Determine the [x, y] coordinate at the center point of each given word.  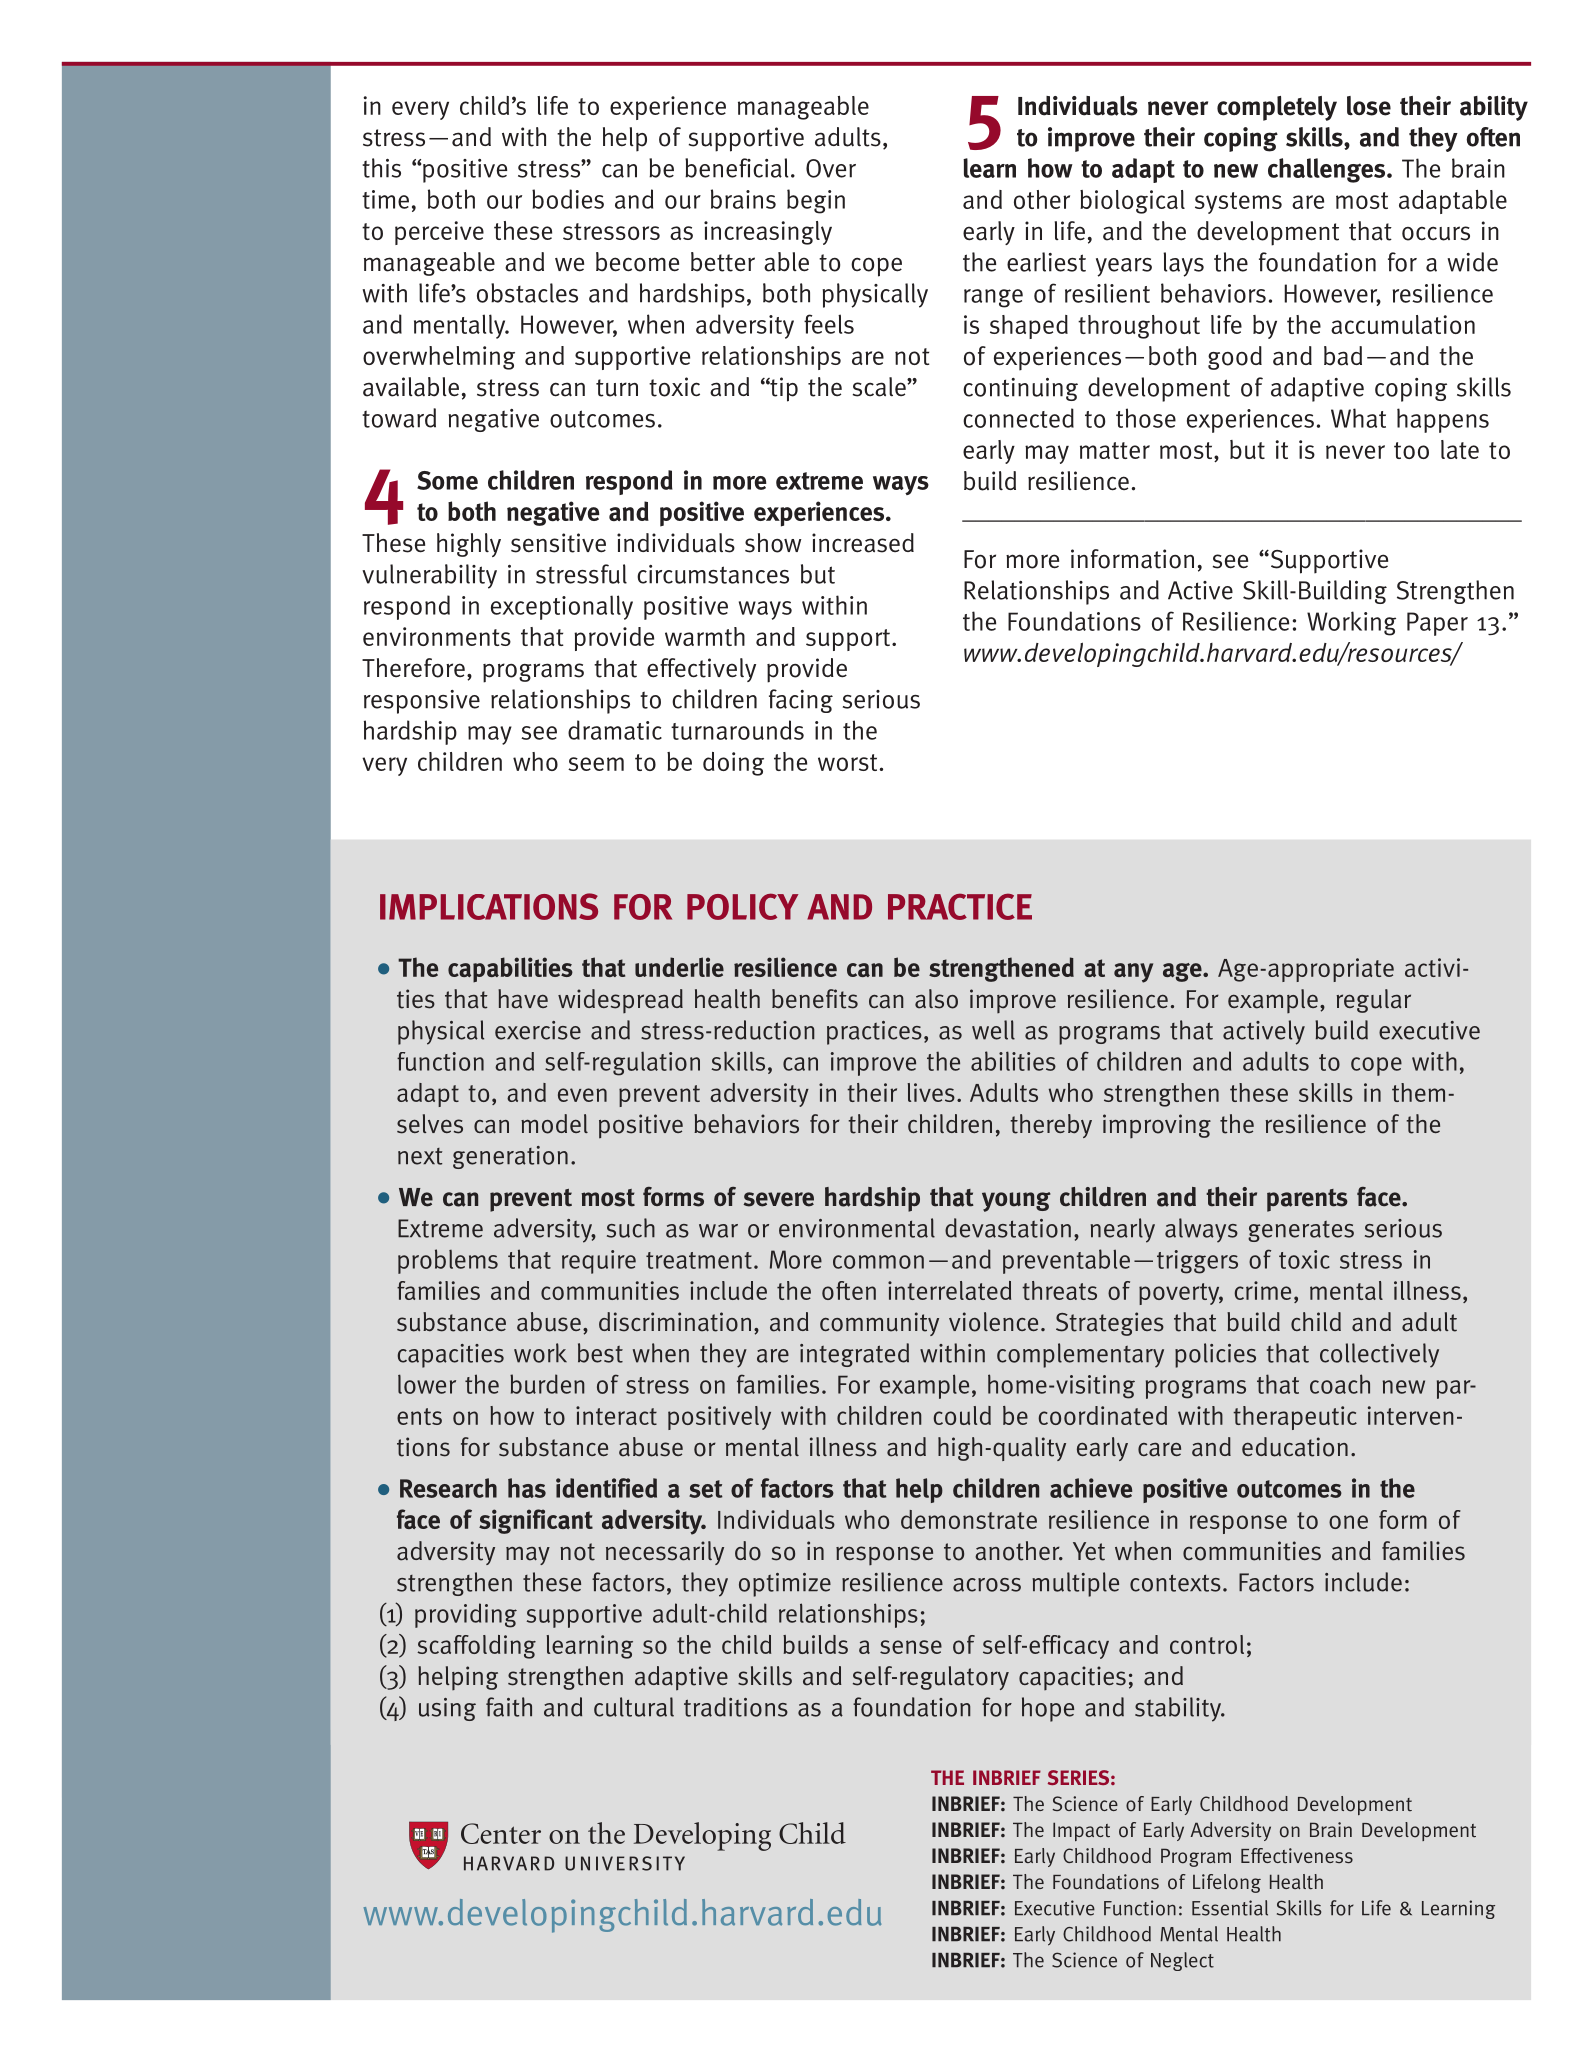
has [527, 1488]
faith [509, 1707]
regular [1373, 1001]
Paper [1437, 624]
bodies [568, 199]
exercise [538, 1030]
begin [816, 201]
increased [863, 543]
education [1295, 1447]
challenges [1328, 170]
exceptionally [562, 607]
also [936, 999]
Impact [1081, 1831]
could [962, 1415]
